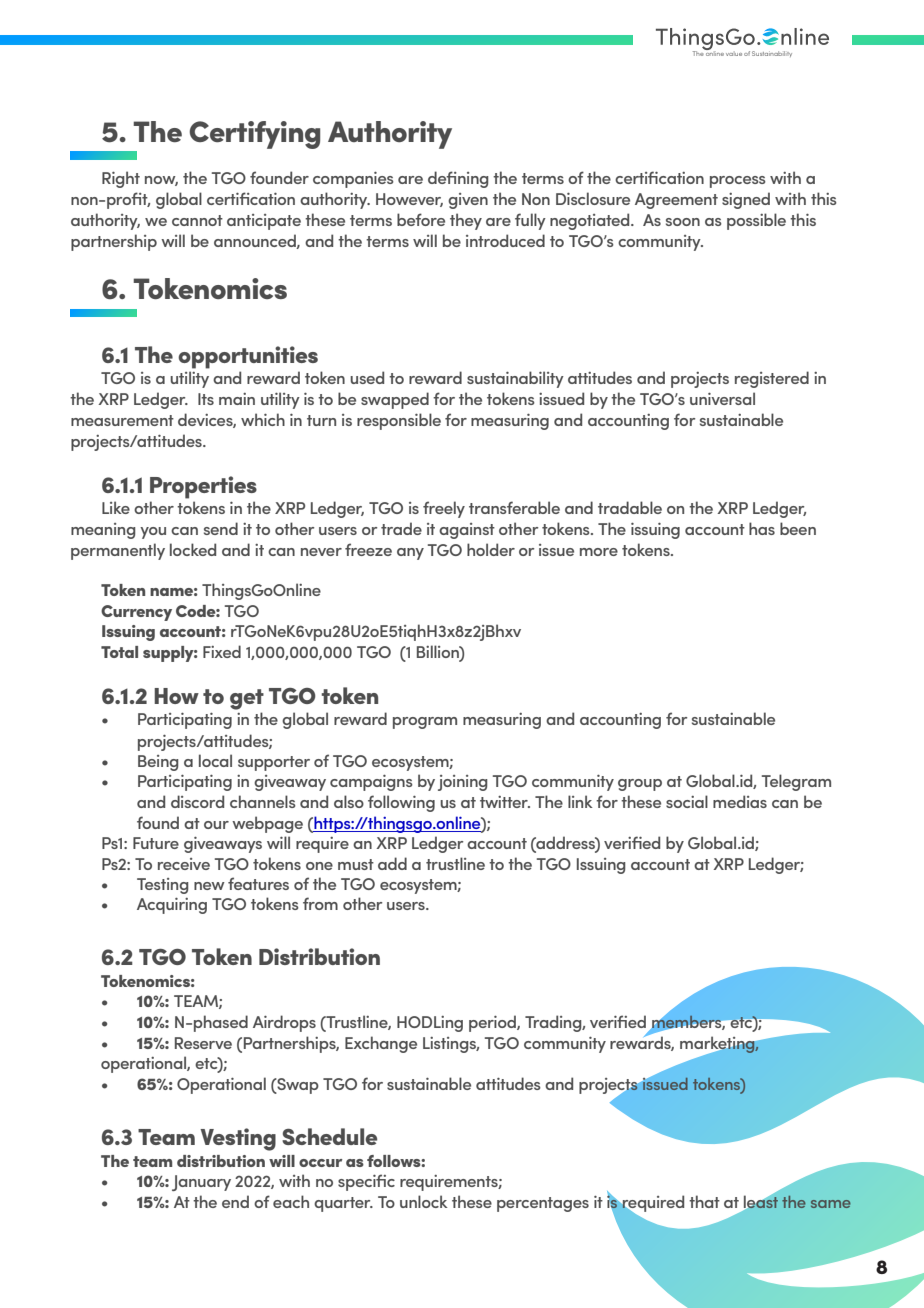 The image size is (924, 1308). I want to click on introduced, so click(505, 240).
